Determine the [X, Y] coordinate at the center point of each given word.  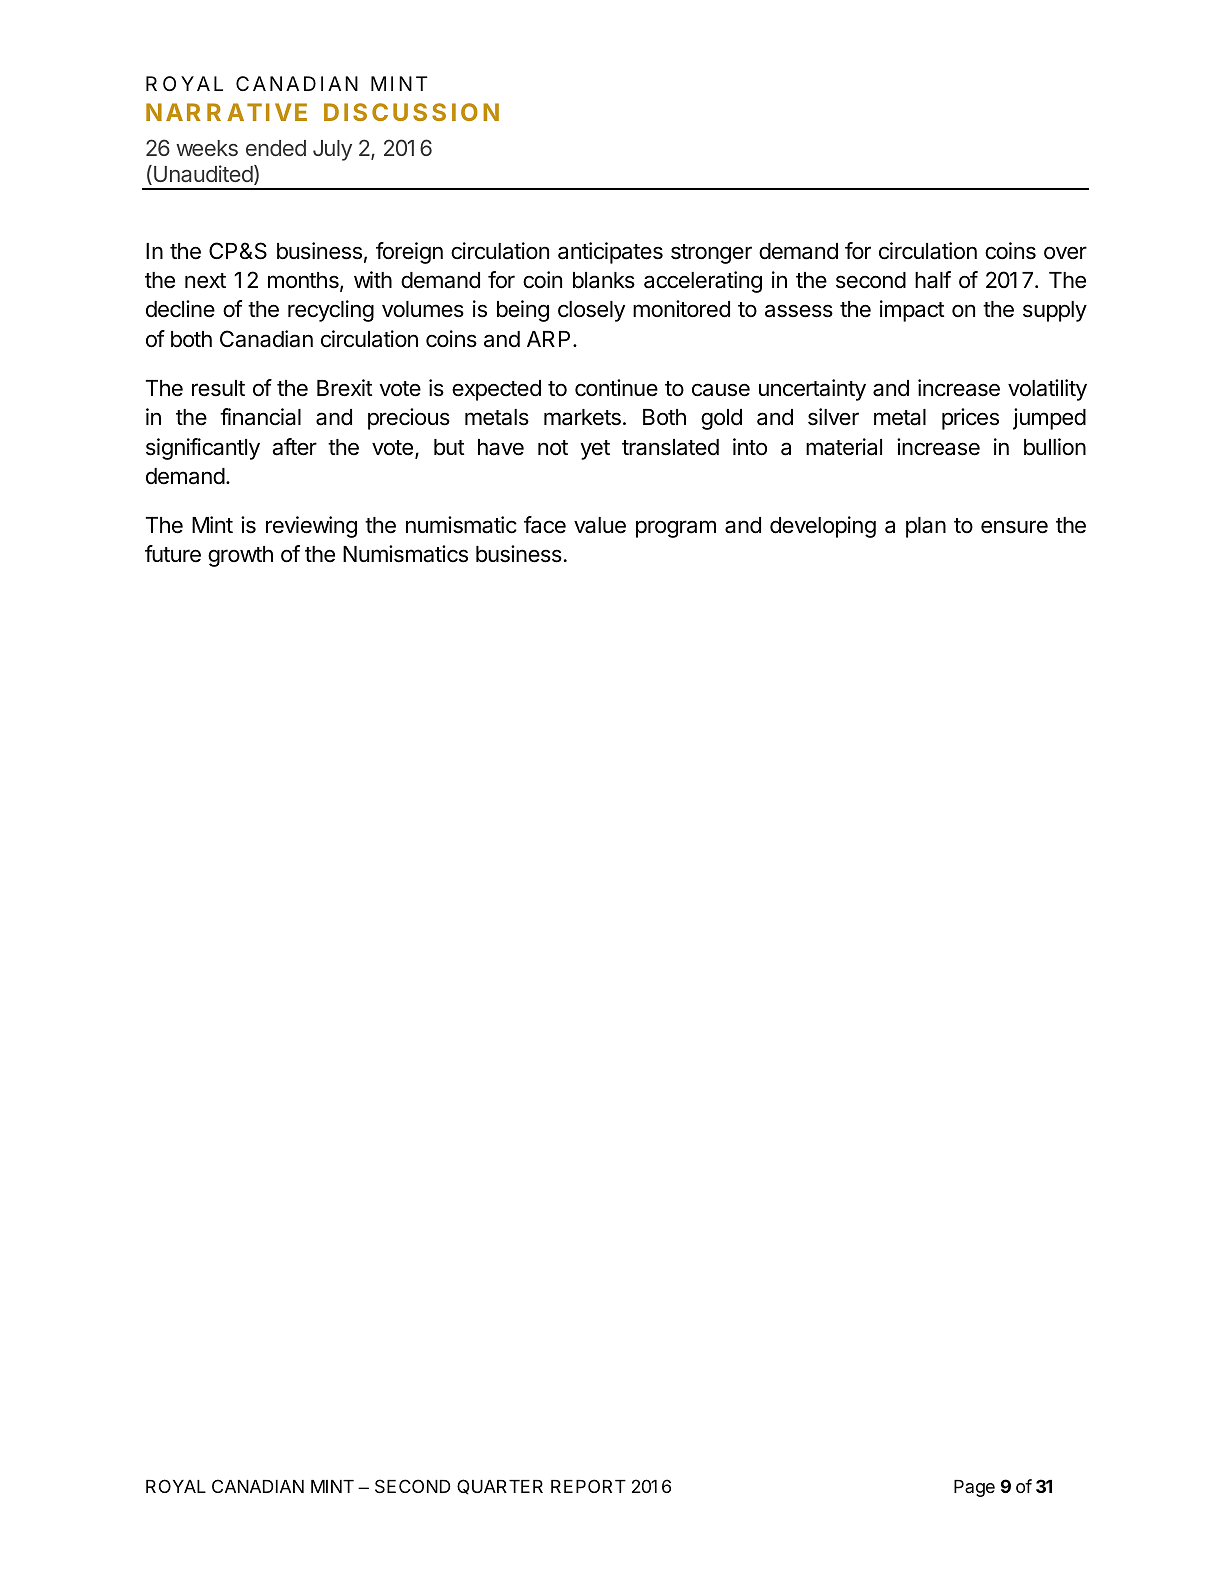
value [600, 525]
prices [970, 419]
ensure [1014, 527]
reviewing [311, 527]
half [933, 280]
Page [974, 1488]
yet [595, 450]
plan [926, 527]
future [173, 554]
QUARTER [500, 1487]
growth [240, 556]
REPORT [588, 1486]
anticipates [610, 253]
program [676, 529]
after [294, 447]
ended [276, 148]
